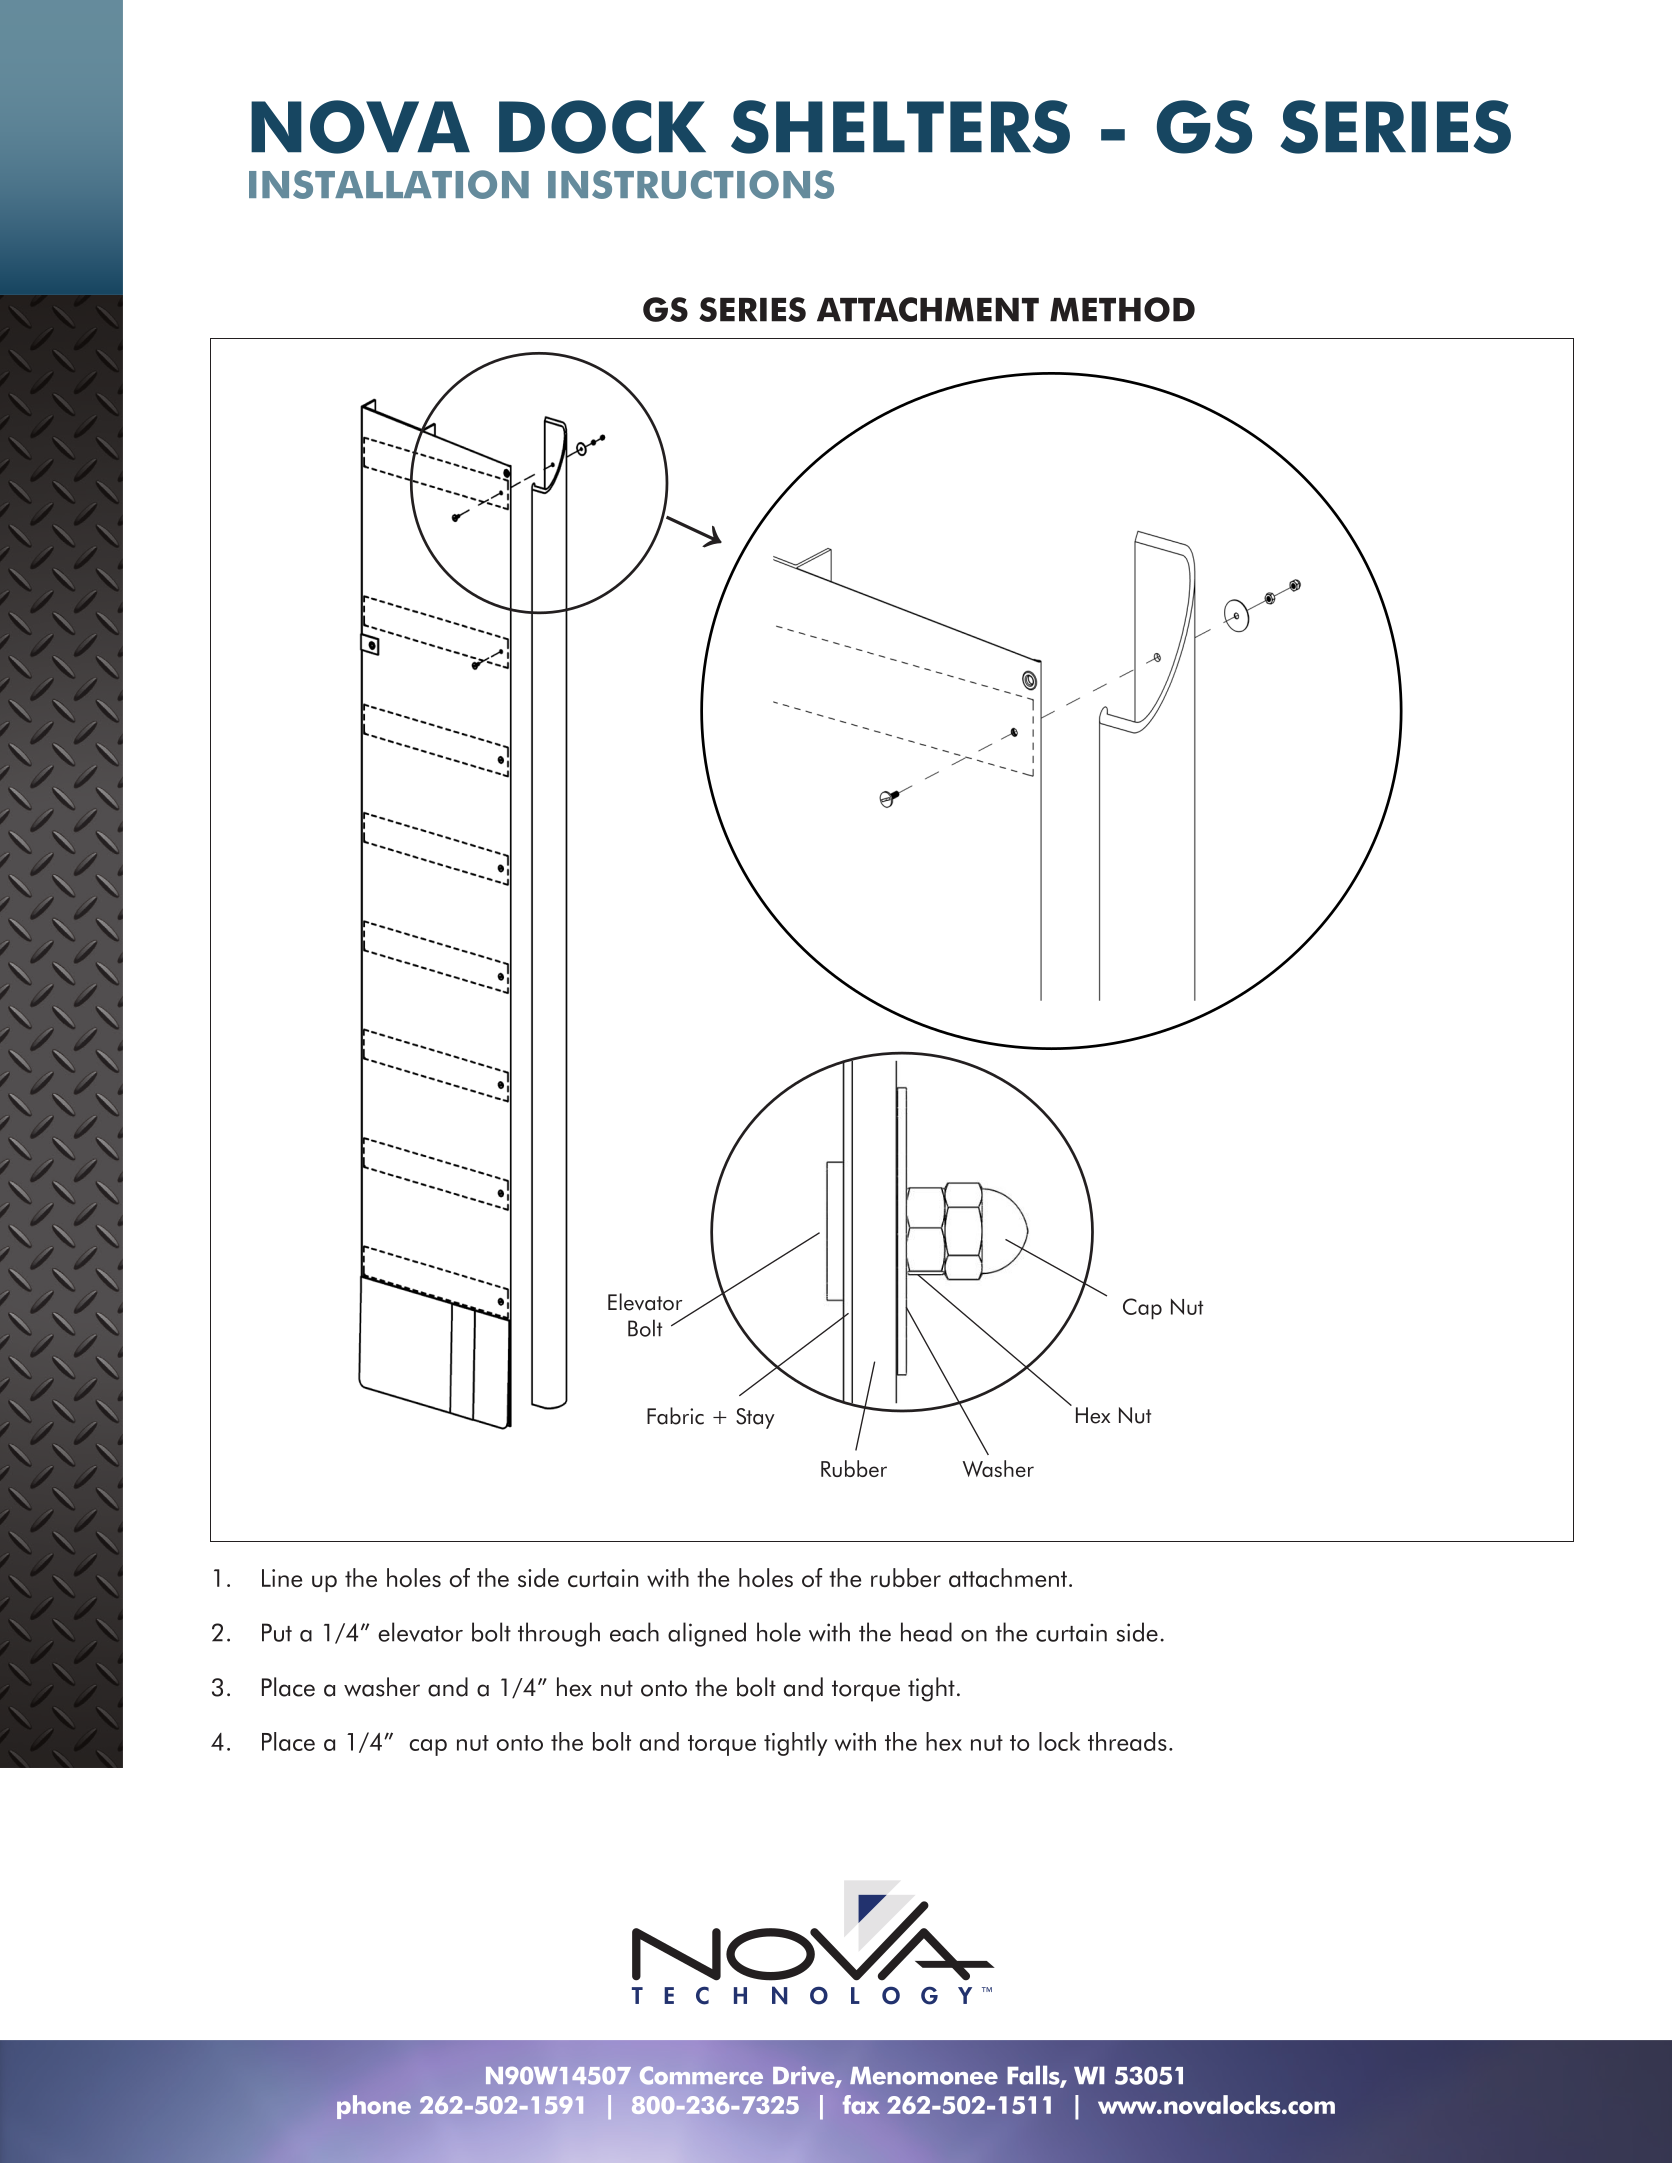  What do you see at coordinates (374, 2107) in the document?
I see `phone` at bounding box center [374, 2107].
